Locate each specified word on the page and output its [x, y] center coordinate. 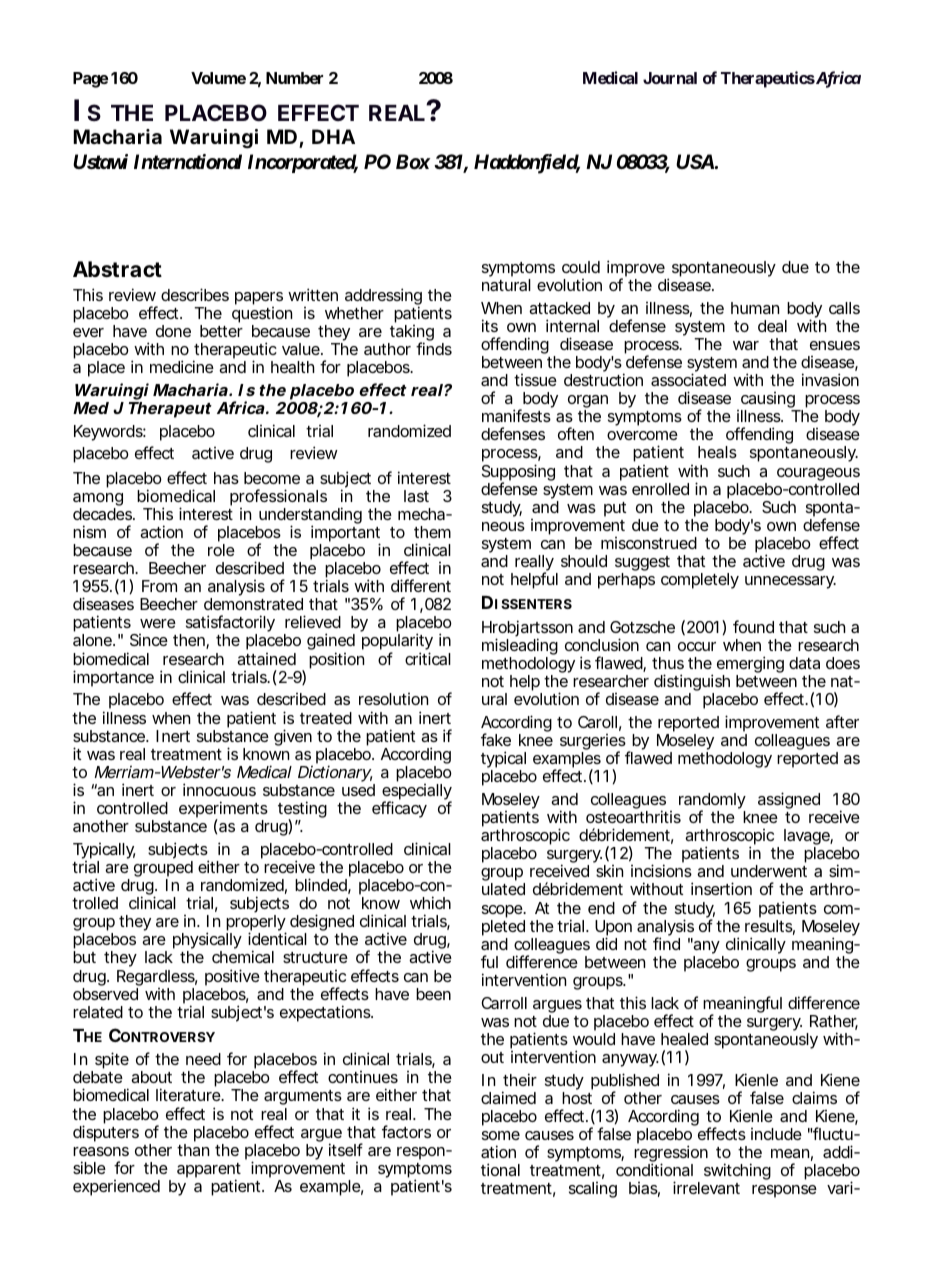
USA [695, 161]
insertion [721, 888]
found [753, 626]
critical [428, 658]
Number [294, 78]
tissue [535, 380]
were [158, 623]
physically [207, 942]
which [430, 902]
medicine [182, 366]
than [193, 1150]
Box [413, 161]
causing [769, 401]
